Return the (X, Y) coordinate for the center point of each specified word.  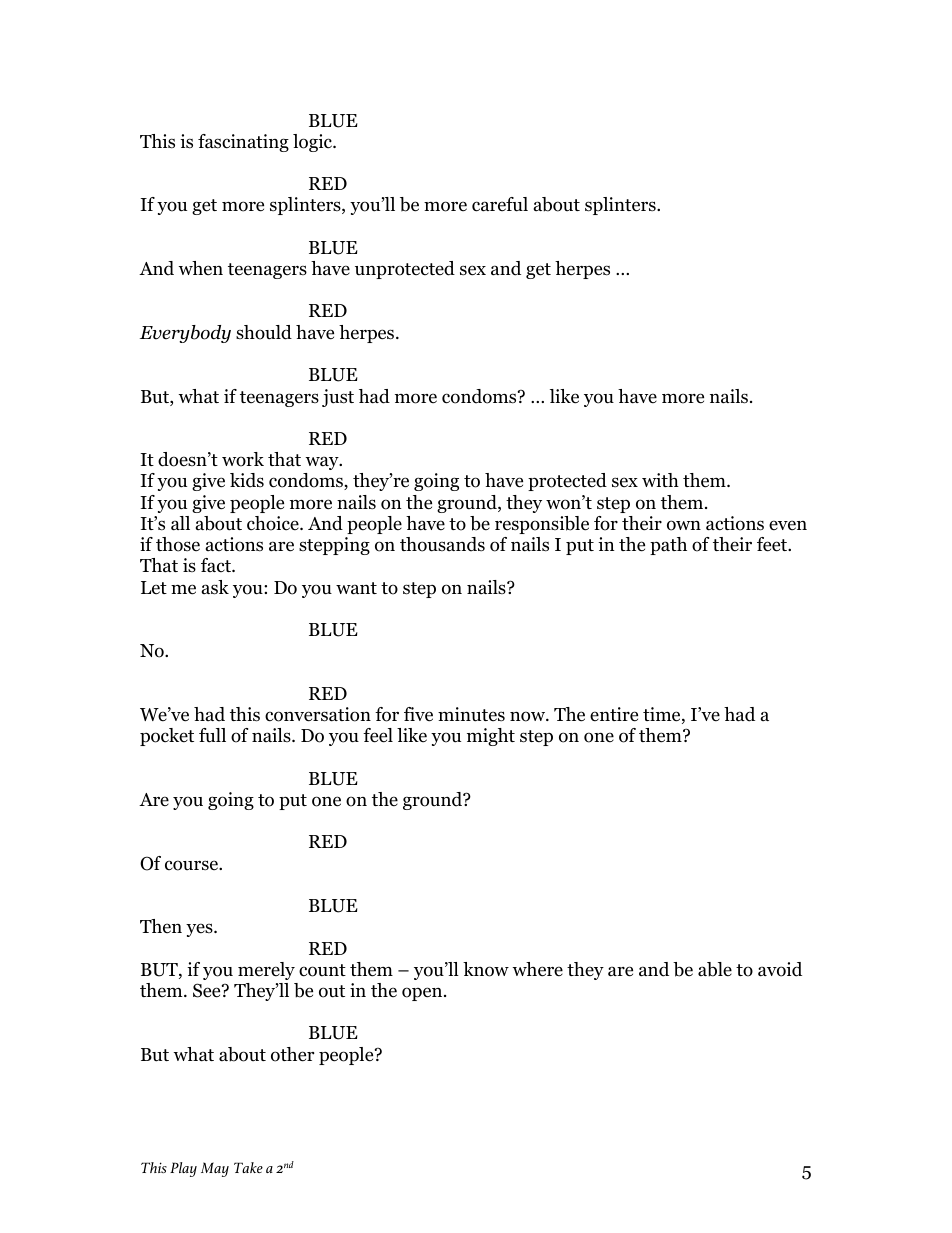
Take (248, 1167)
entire (614, 714)
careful (500, 204)
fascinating (243, 143)
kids (247, 480)
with (660, 480)
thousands (442, 544)
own (684, 525)
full (212, 735)
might (491, 737)
